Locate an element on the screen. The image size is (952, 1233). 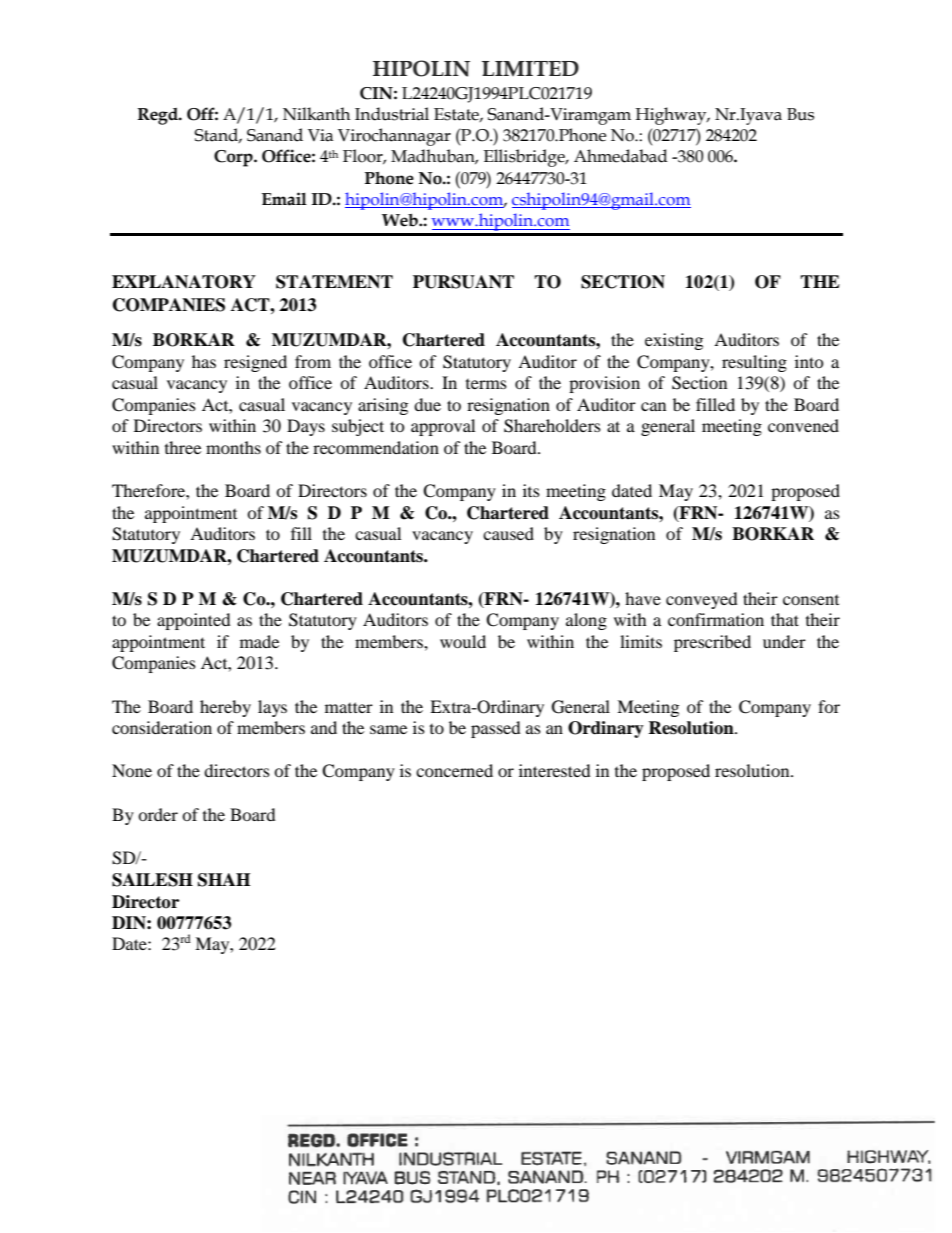
SHAH is located at coordinates (224, 880).
